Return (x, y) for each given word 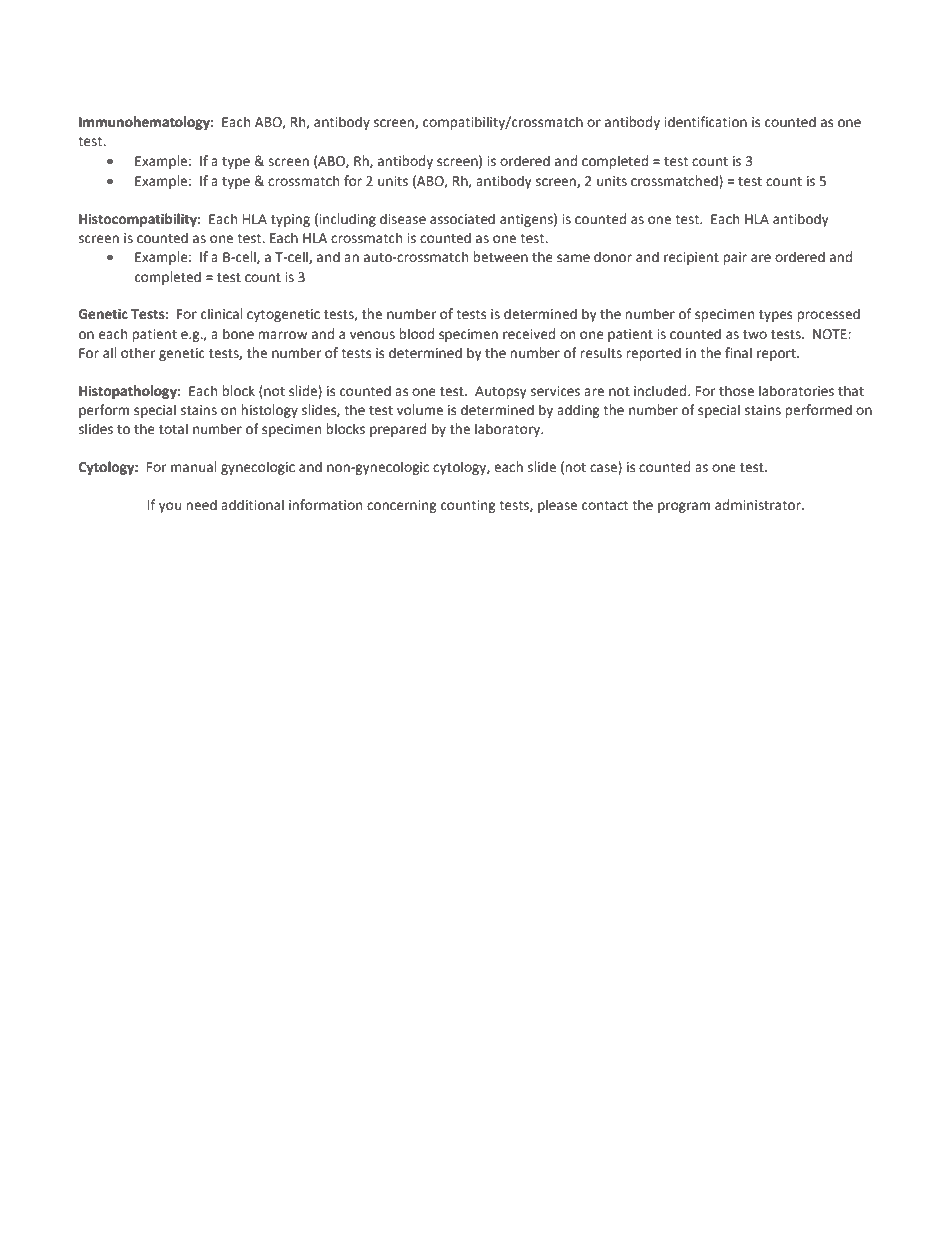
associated (462, 219)
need (201, 505)
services (555, 391)
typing (290, 220)
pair (735, 258)
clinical (221, 314)
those (736, 391)
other (138, 353)
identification (705, 122)
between (500, 257)
